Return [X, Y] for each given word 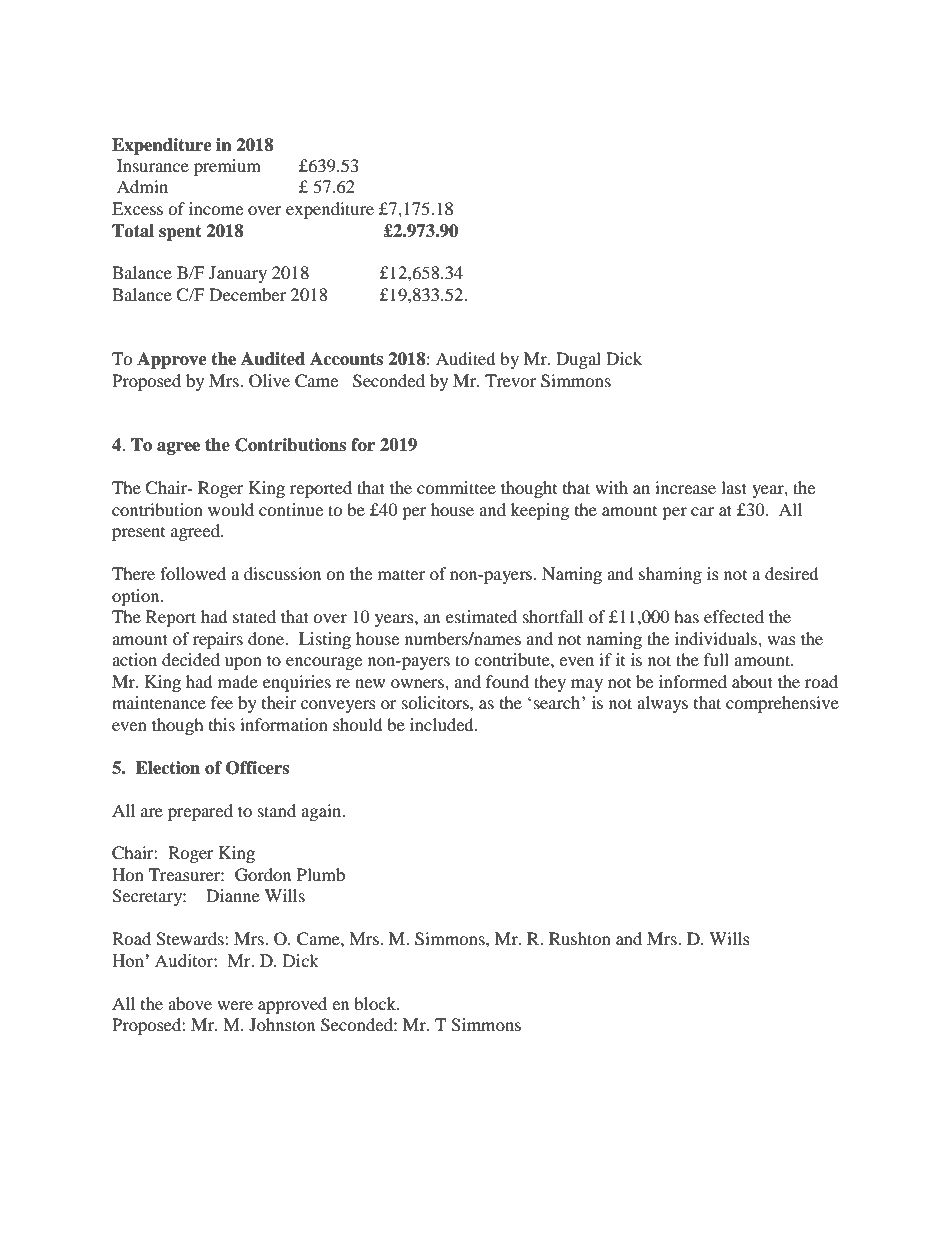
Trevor [510, 380]
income [216, 208]
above [190, 1003]
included [443, 724]
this [222, 724]
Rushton [580, 938]
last [734, 487]
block [376, 1003]
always [662, 704]
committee [456, 487]
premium [227, 167]
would [231, 509]
